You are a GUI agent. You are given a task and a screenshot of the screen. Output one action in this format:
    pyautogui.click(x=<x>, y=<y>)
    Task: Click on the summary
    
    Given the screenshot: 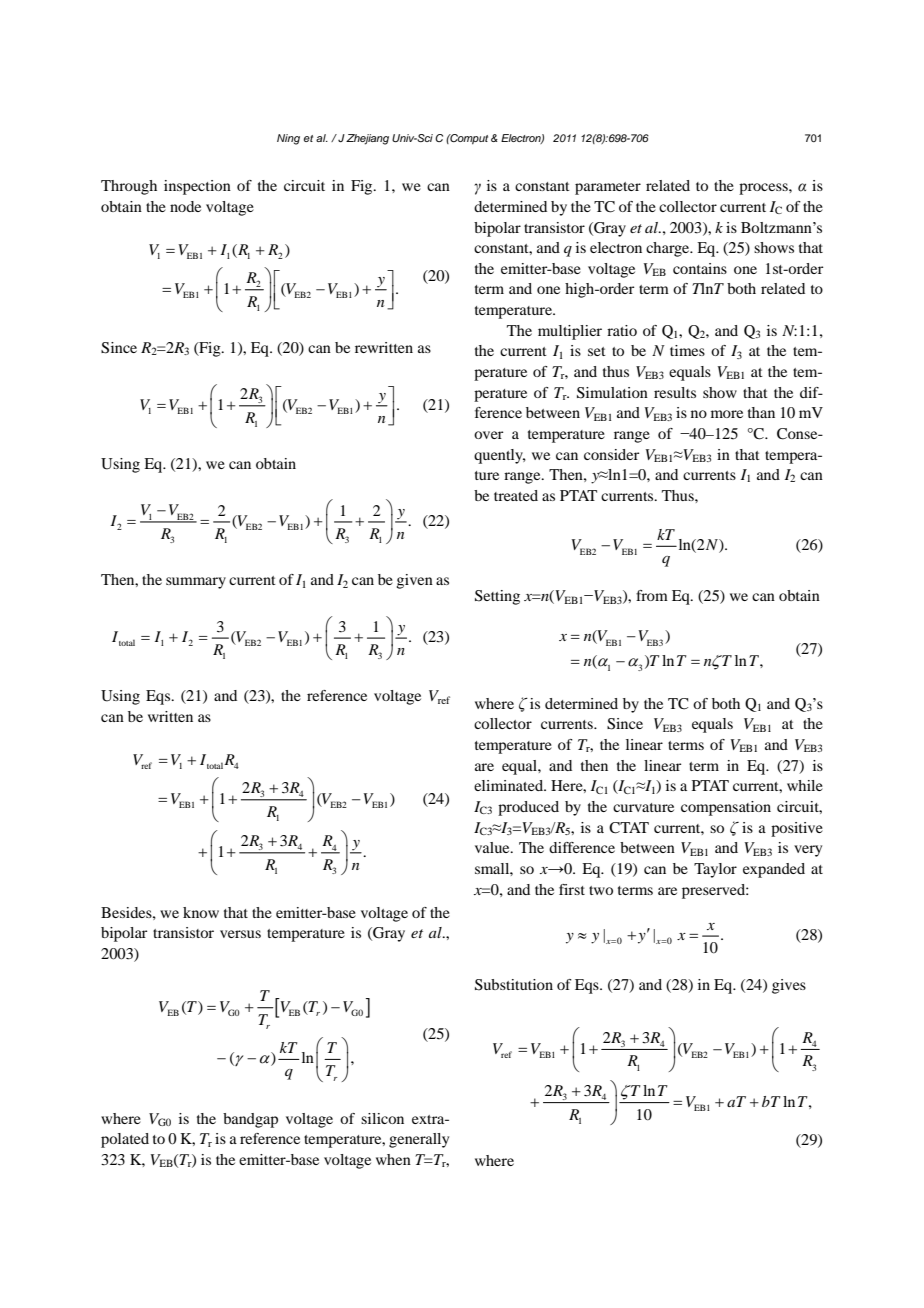 What is the action you would take?
    pyautogui.click(x=196, y=583)
